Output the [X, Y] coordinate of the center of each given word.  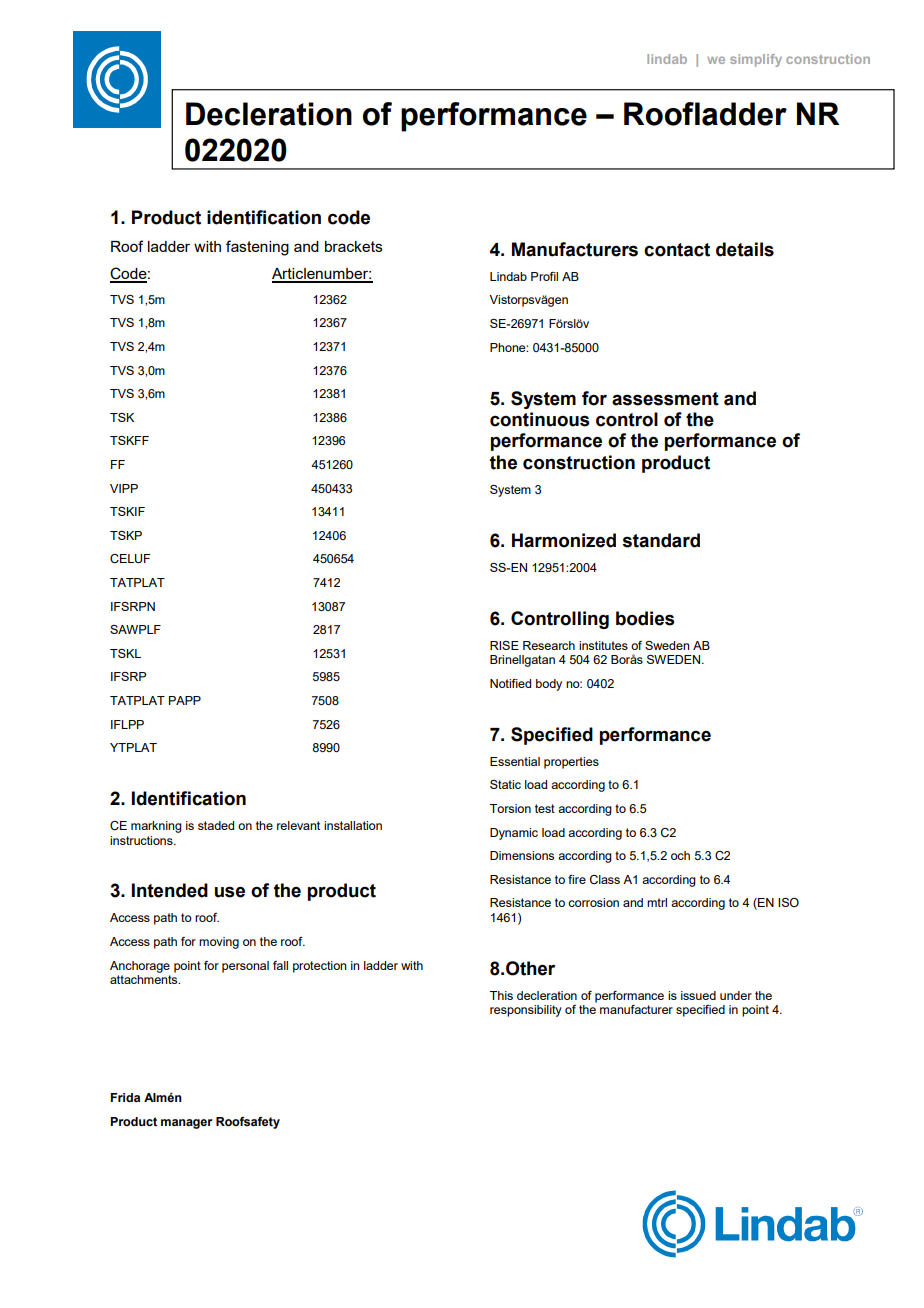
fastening [257, 248]
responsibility [526, 1011]
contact [677, 250]
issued [698, 995]
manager [187, 1124]
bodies [645, 618]
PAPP [185, 700]
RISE [504, 645]
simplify [756, 60]
